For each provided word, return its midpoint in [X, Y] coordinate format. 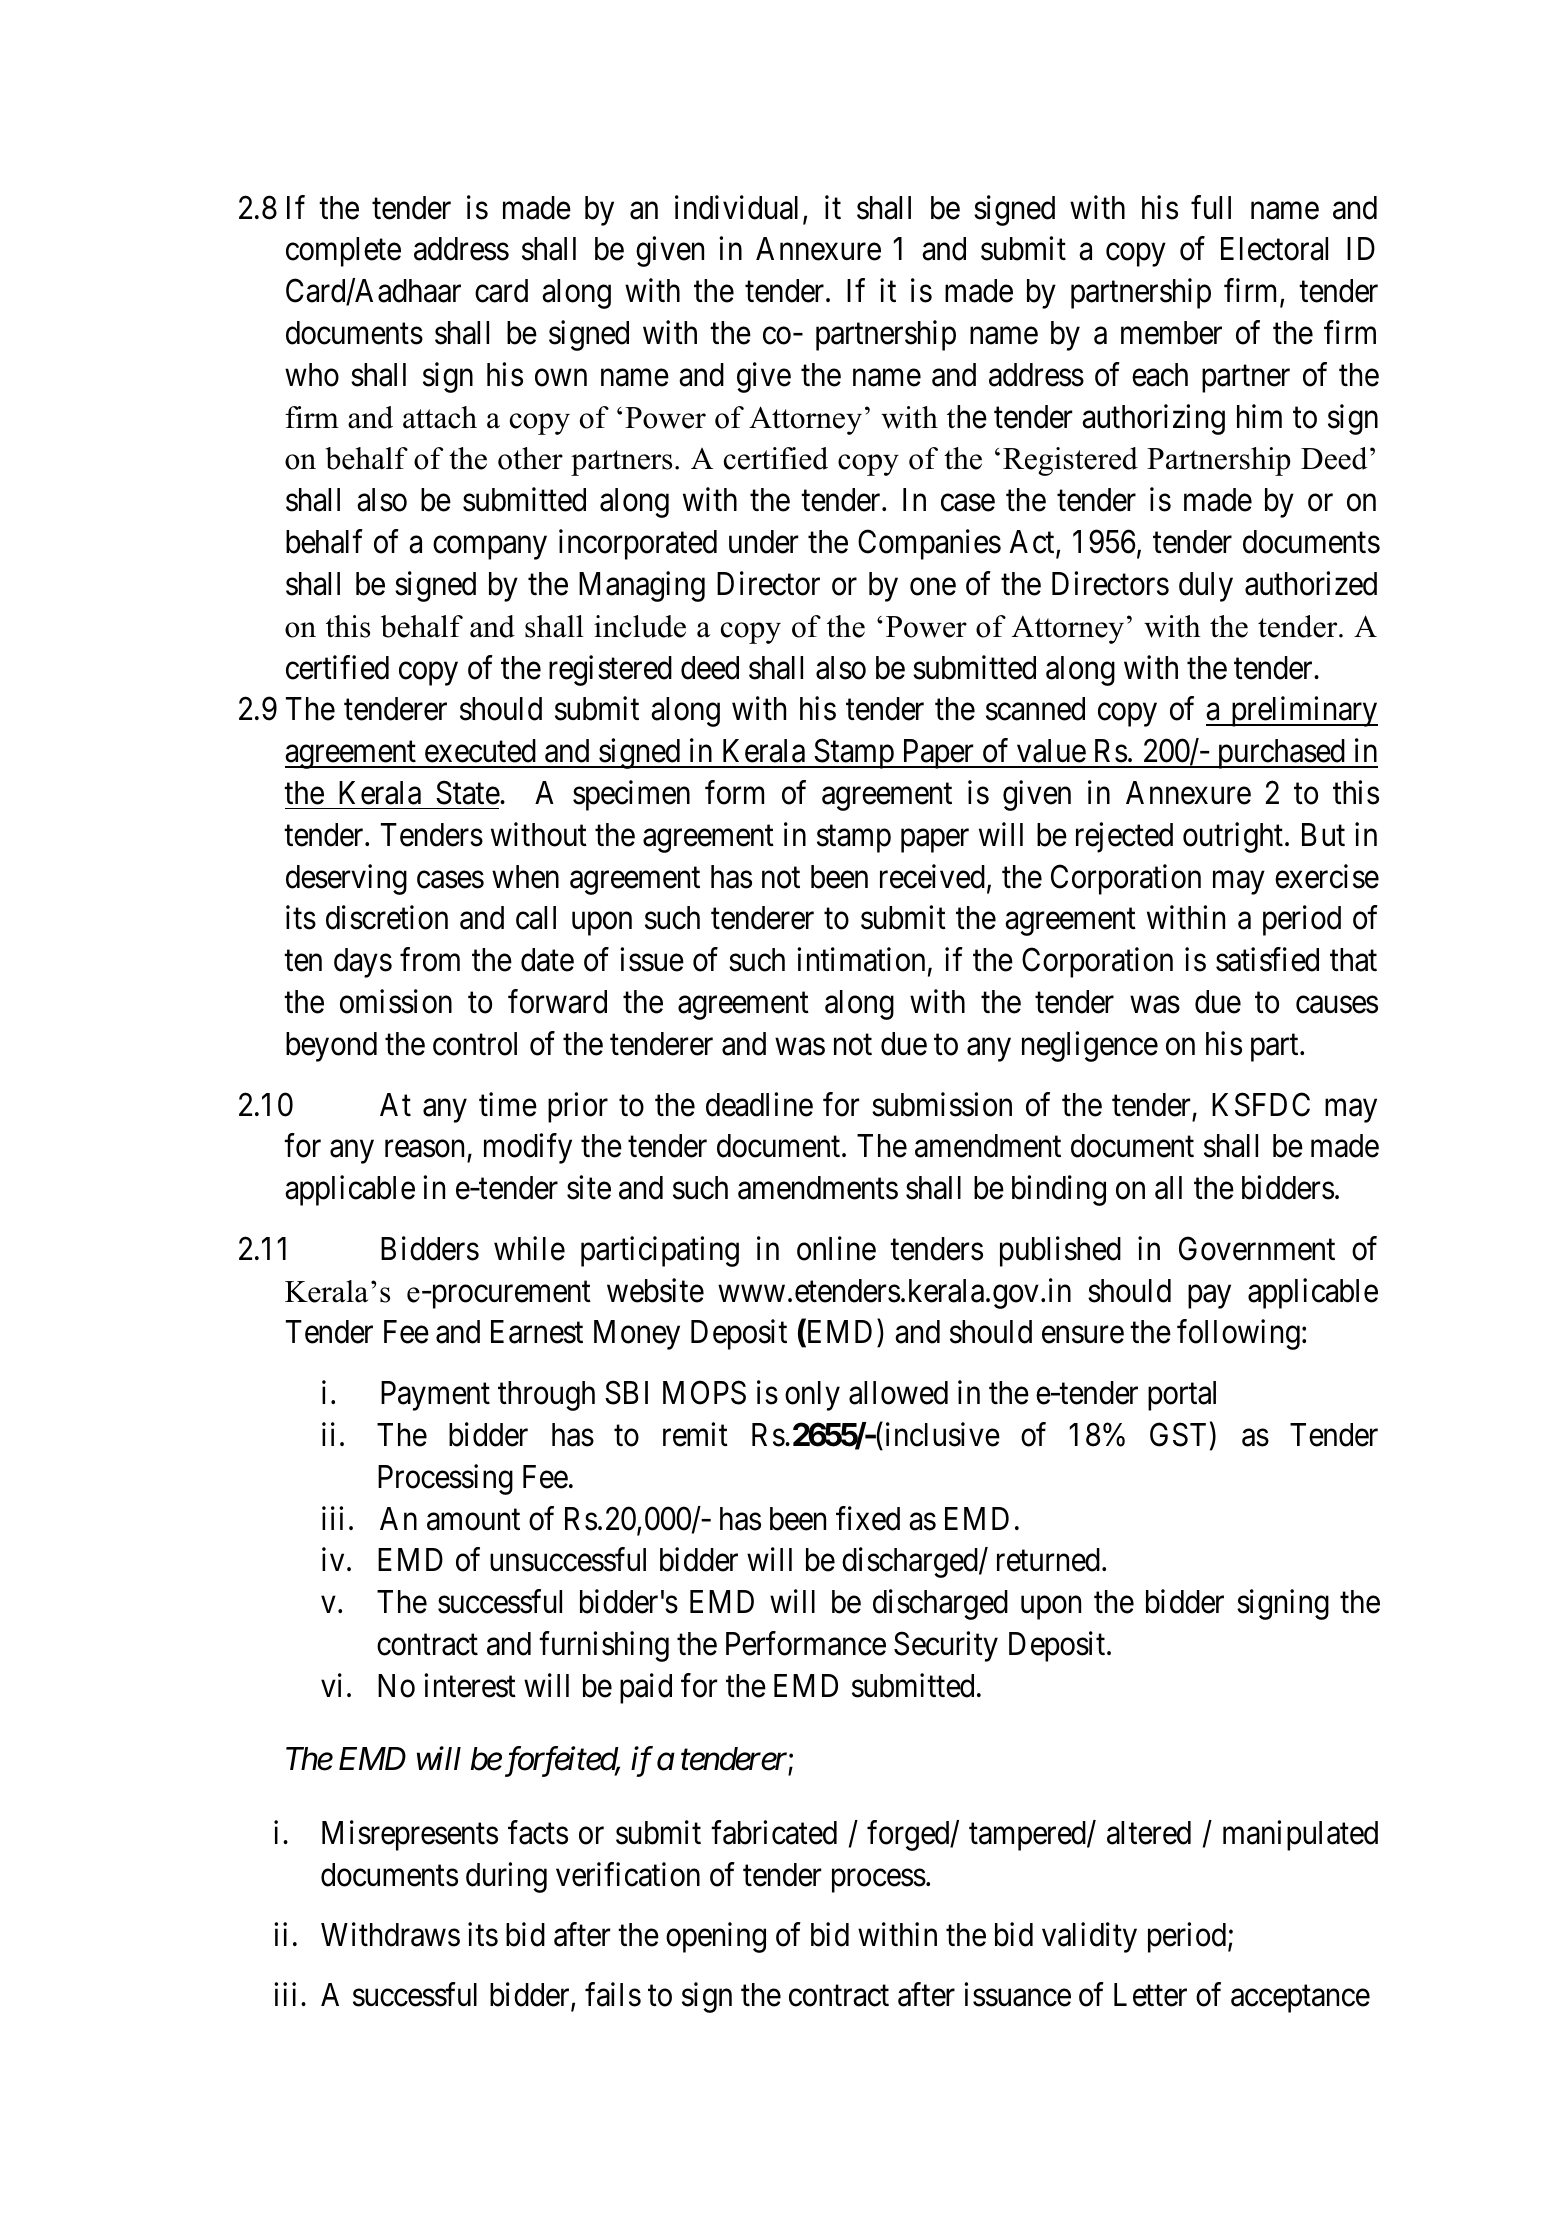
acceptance [1300, 1999]
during [506, 1877]
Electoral [1274, 249]
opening [716, 1937]
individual [736, 207]
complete [343, 252]
